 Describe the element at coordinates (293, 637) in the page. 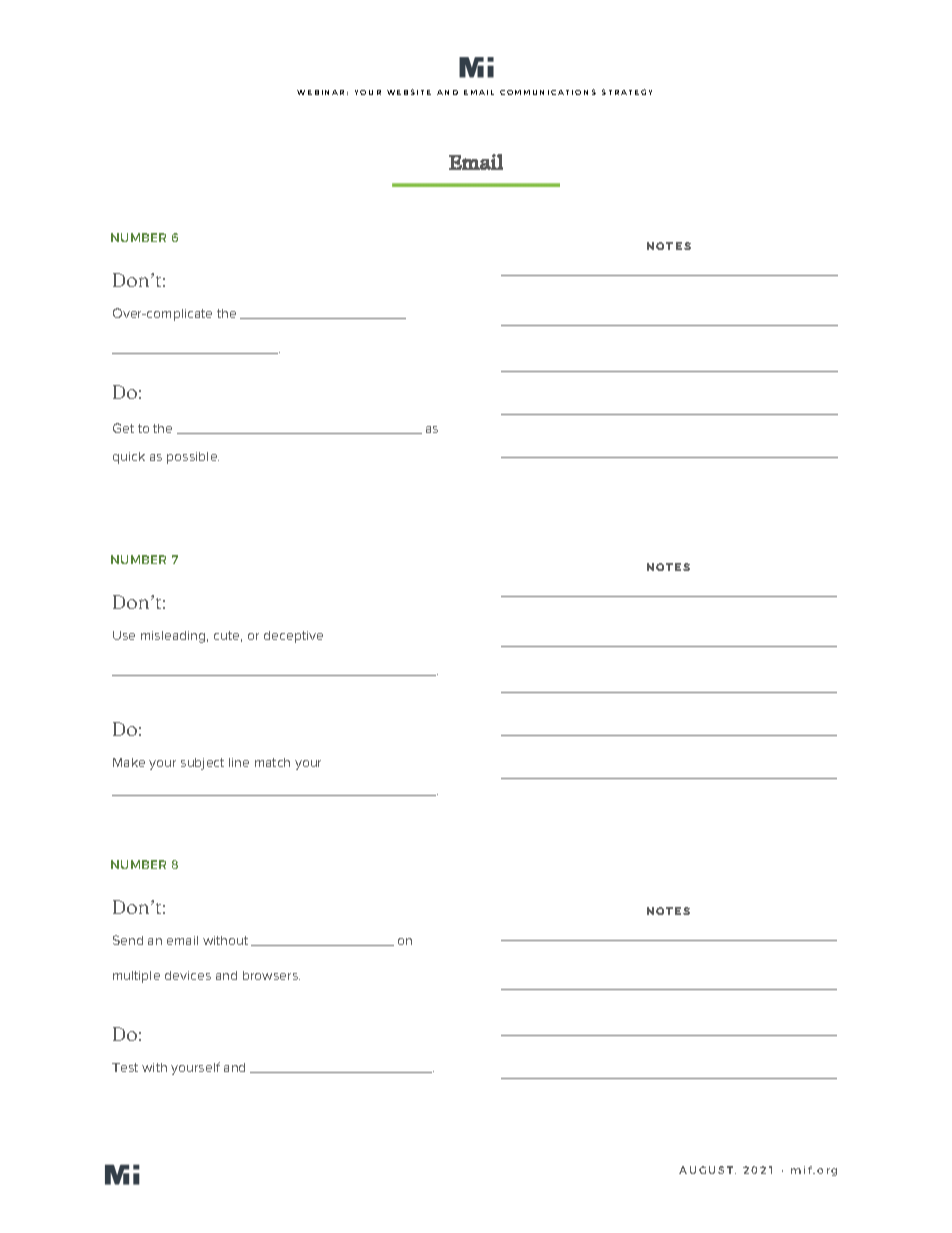

I see `deceptive` at that location.
